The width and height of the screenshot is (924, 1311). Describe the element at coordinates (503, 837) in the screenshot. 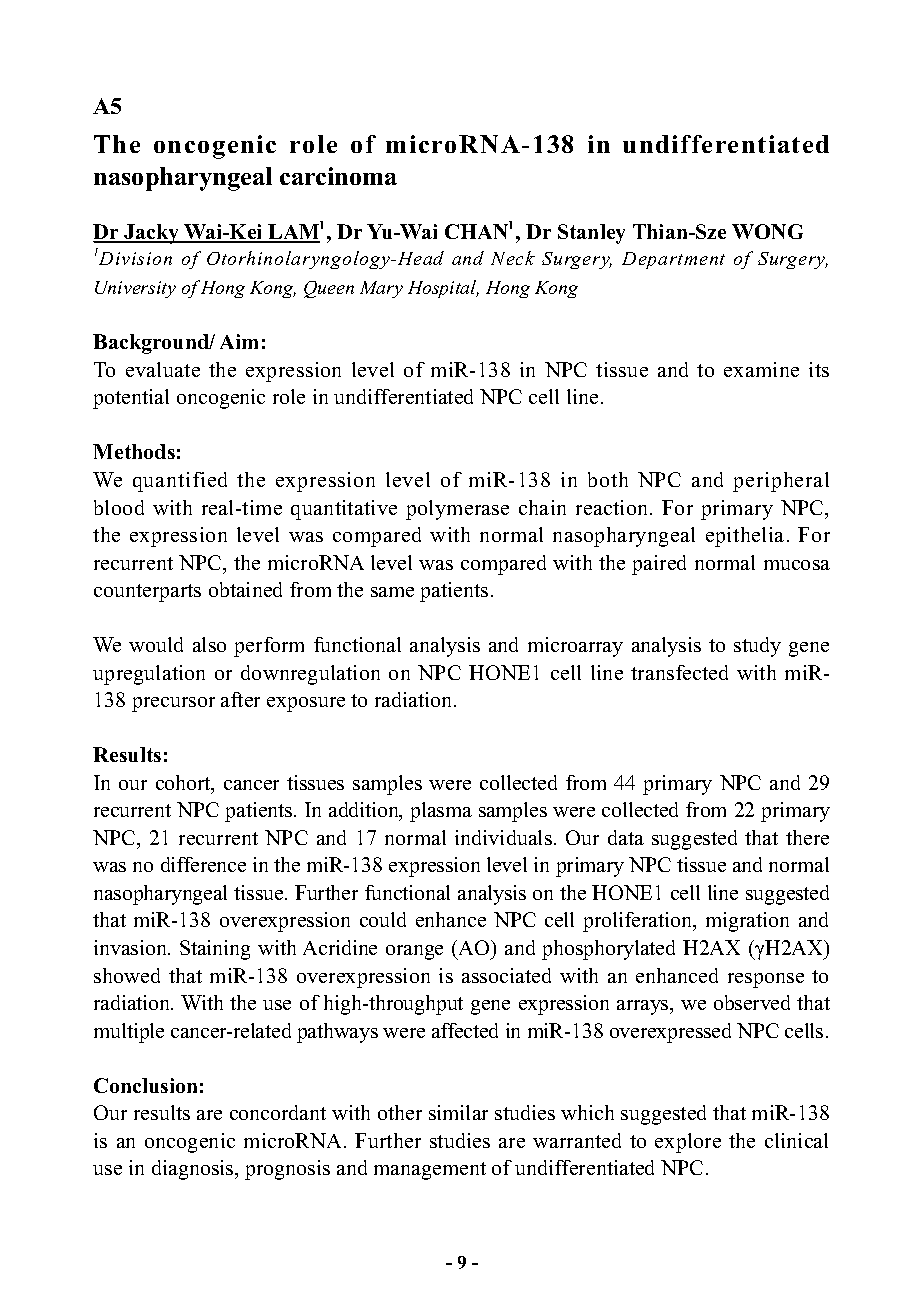

I see `individuals` at that location.
